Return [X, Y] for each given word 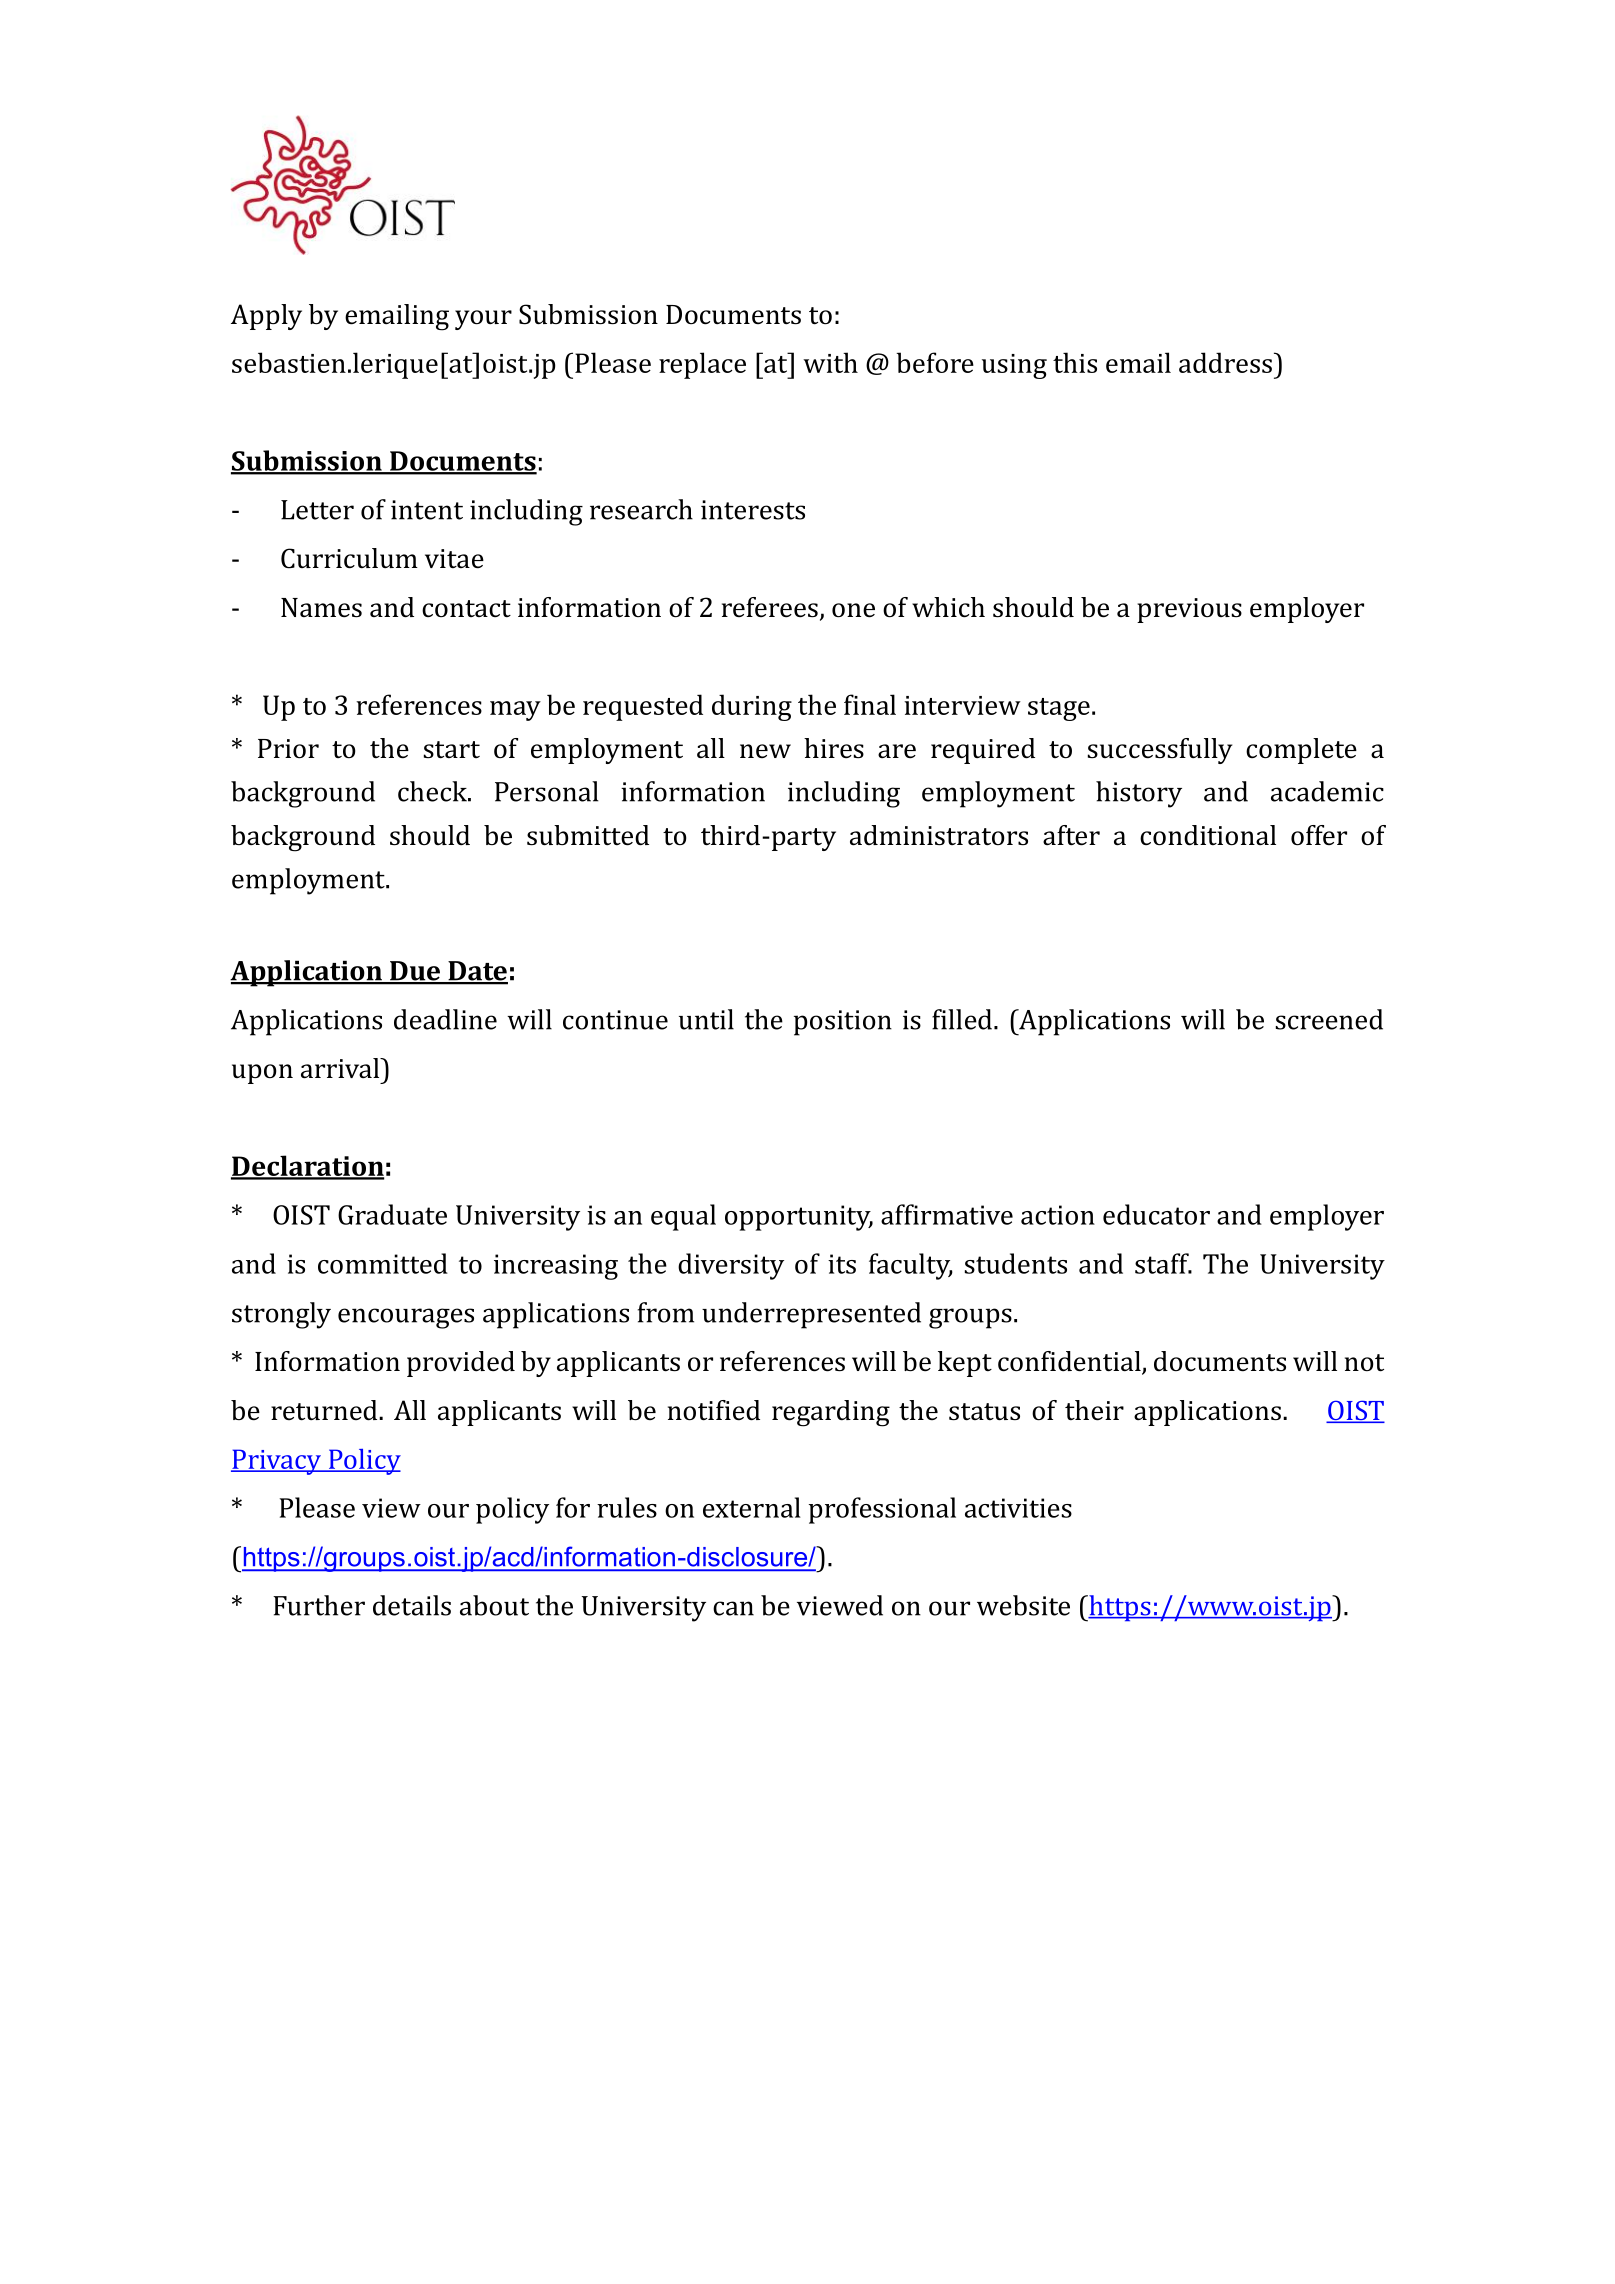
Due [415, 972]
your [483, 320]
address [1225, 362]
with [830, 362]
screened [1329, 1019]
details [412, 1605]
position [843, 1023]
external [752, 1507]
